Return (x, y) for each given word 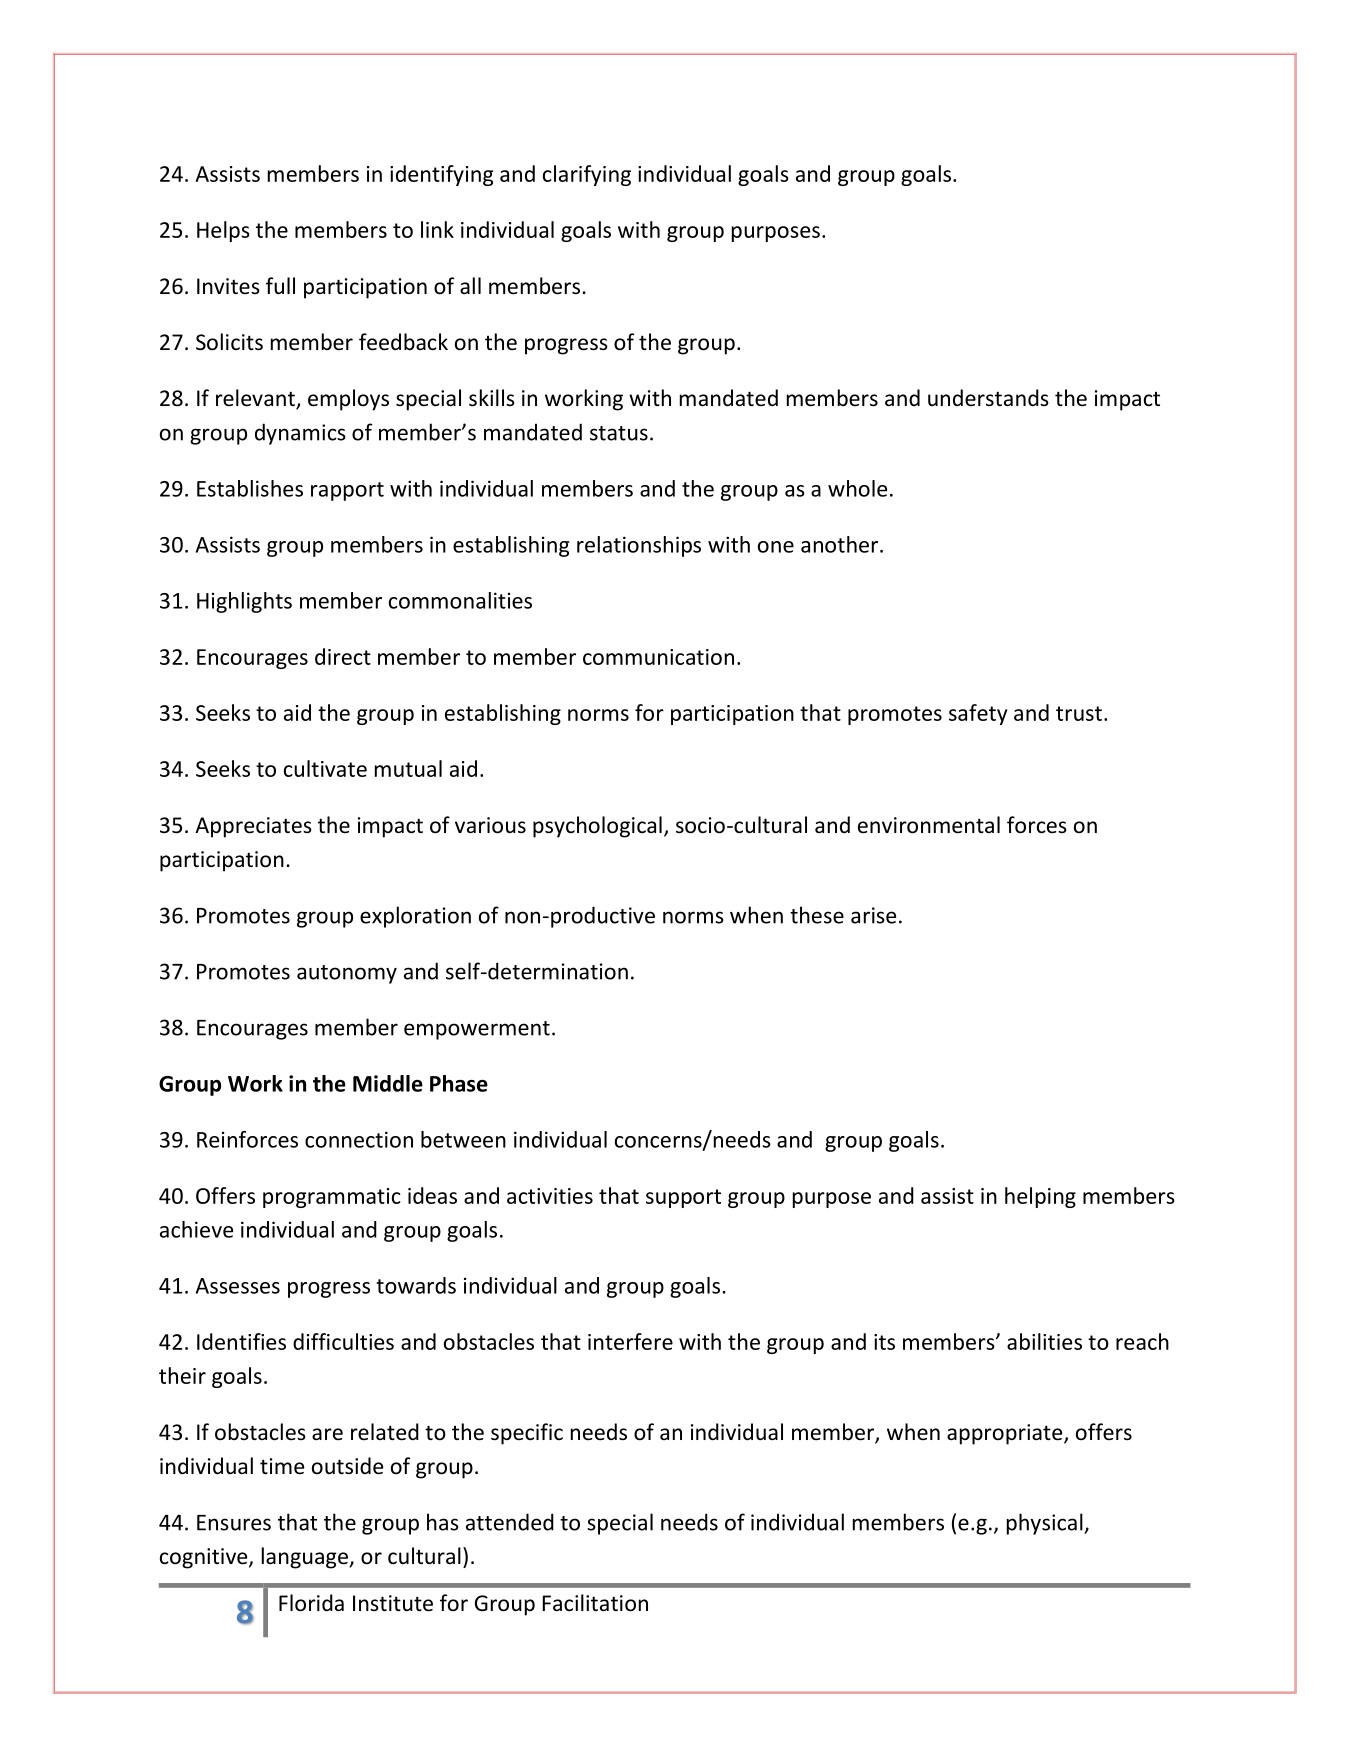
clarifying (587, 175)
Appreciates (253, 827)
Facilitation (595, 1603)
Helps (223, 231)
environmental (929, 825)
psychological (597, 827)
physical (1046, 1524)
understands (988, 397)
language (306, 1558)
